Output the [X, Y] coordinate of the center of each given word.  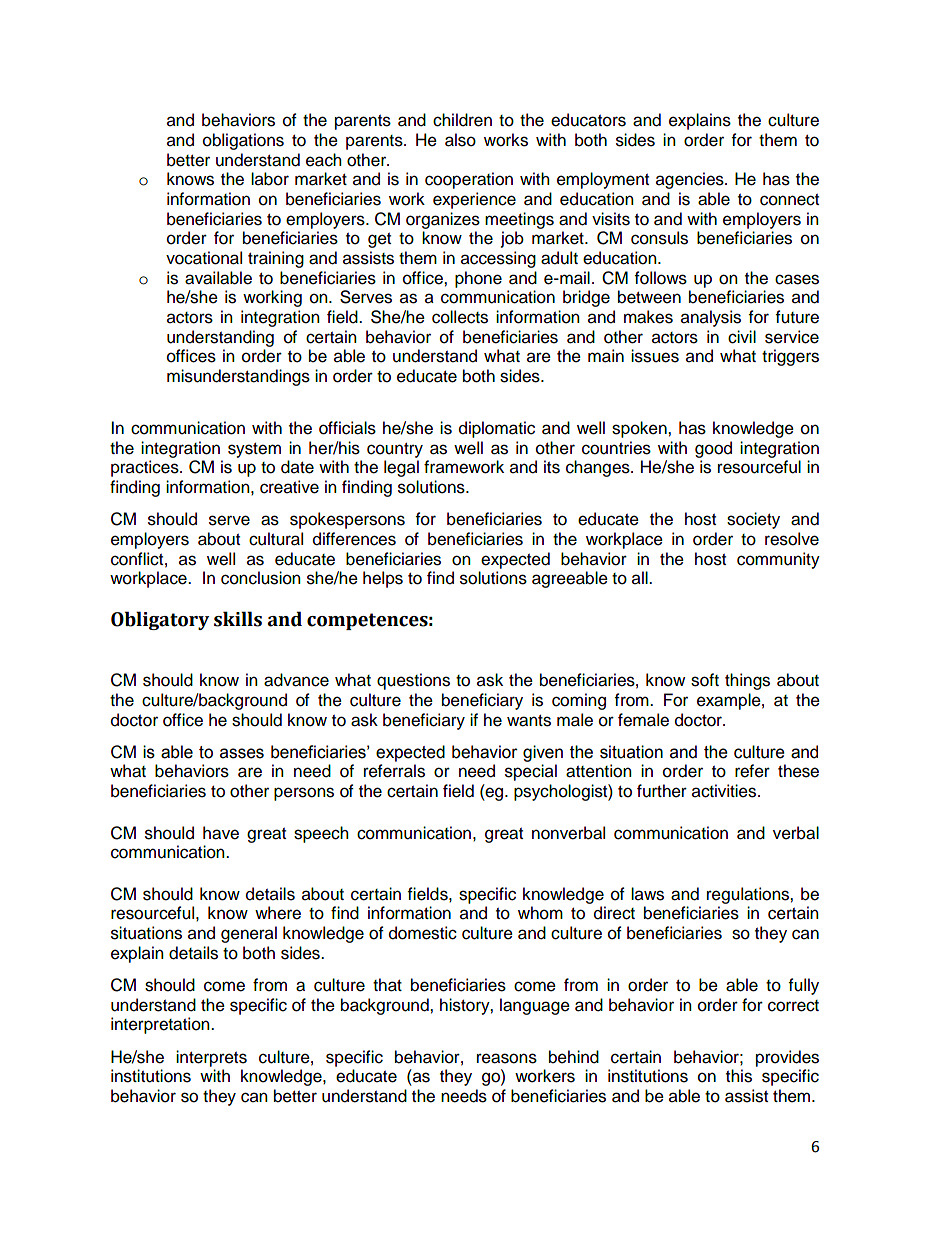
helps [383, 579]
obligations [243, 141]
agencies [691, 180]
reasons [507, 1058]
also [460, 140]
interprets [211, 1058]
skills [238, 619]
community [778, 560]
